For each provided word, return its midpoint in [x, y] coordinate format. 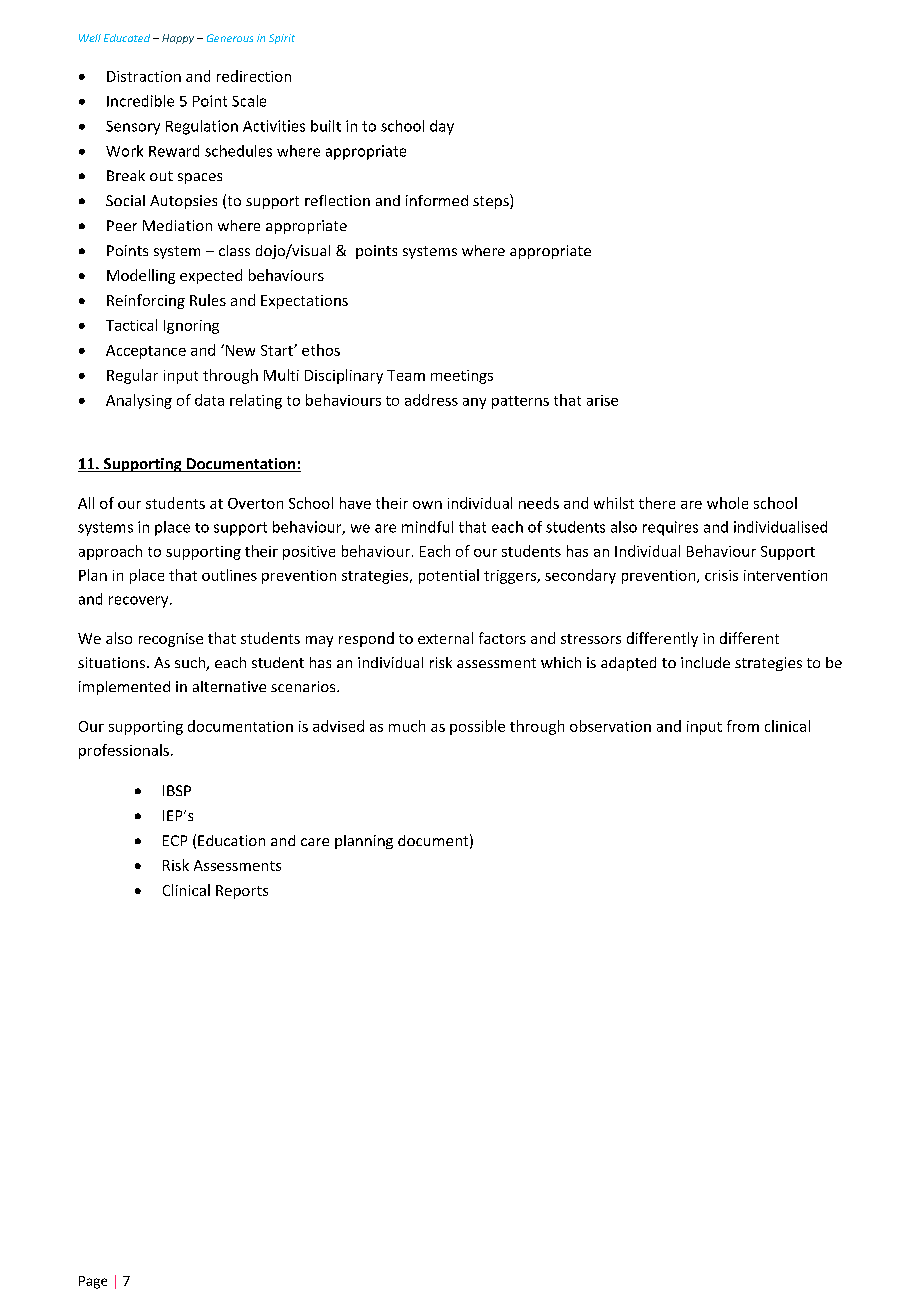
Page [93, 1282]
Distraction [144, 76]
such [191, 664]
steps [492, 201]
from [743, 726]
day [442, 127]
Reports [242, 892]
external [445, 638]
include [705, 662]
